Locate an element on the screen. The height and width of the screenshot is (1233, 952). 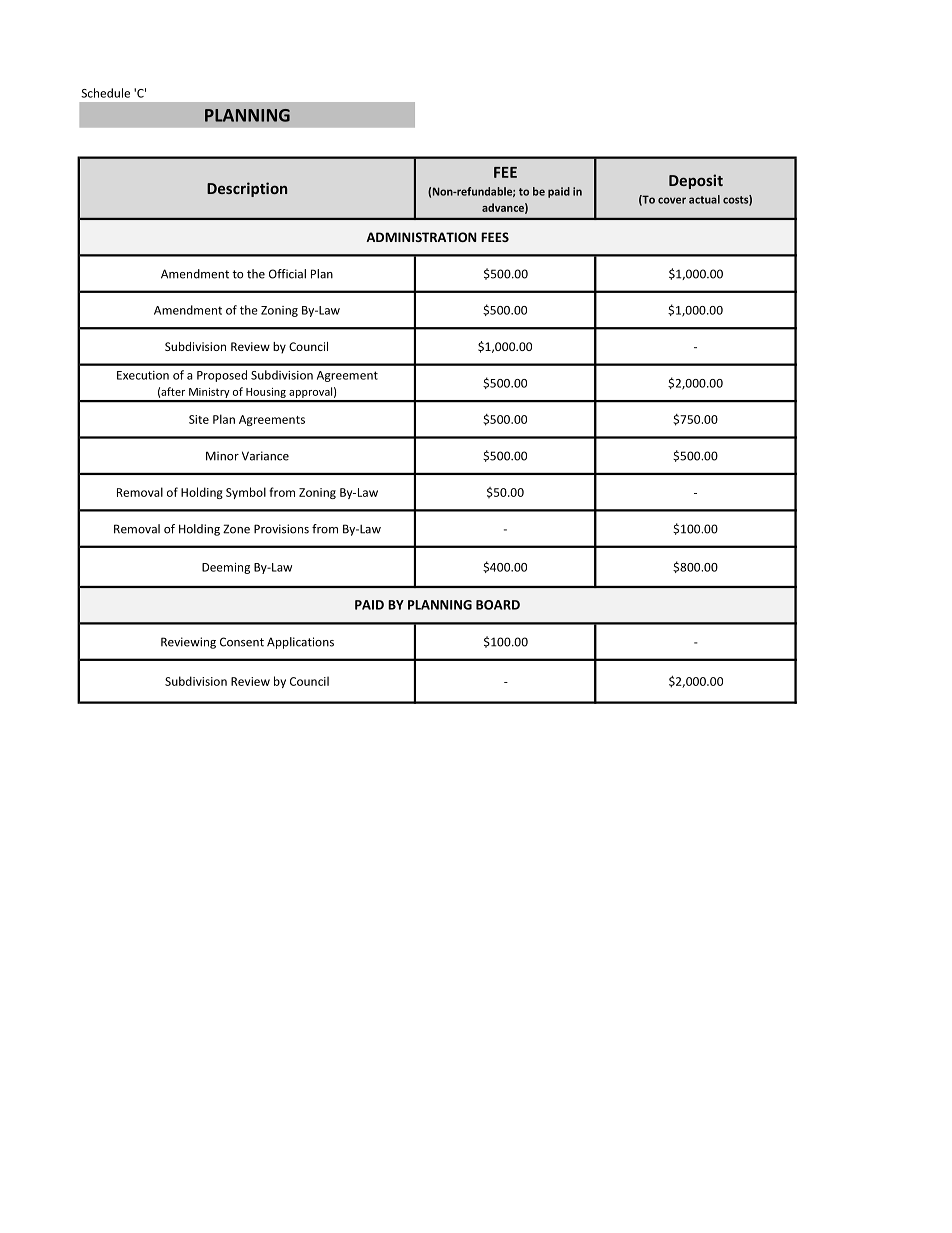
BOARD is located at coordinates (498, 605).
